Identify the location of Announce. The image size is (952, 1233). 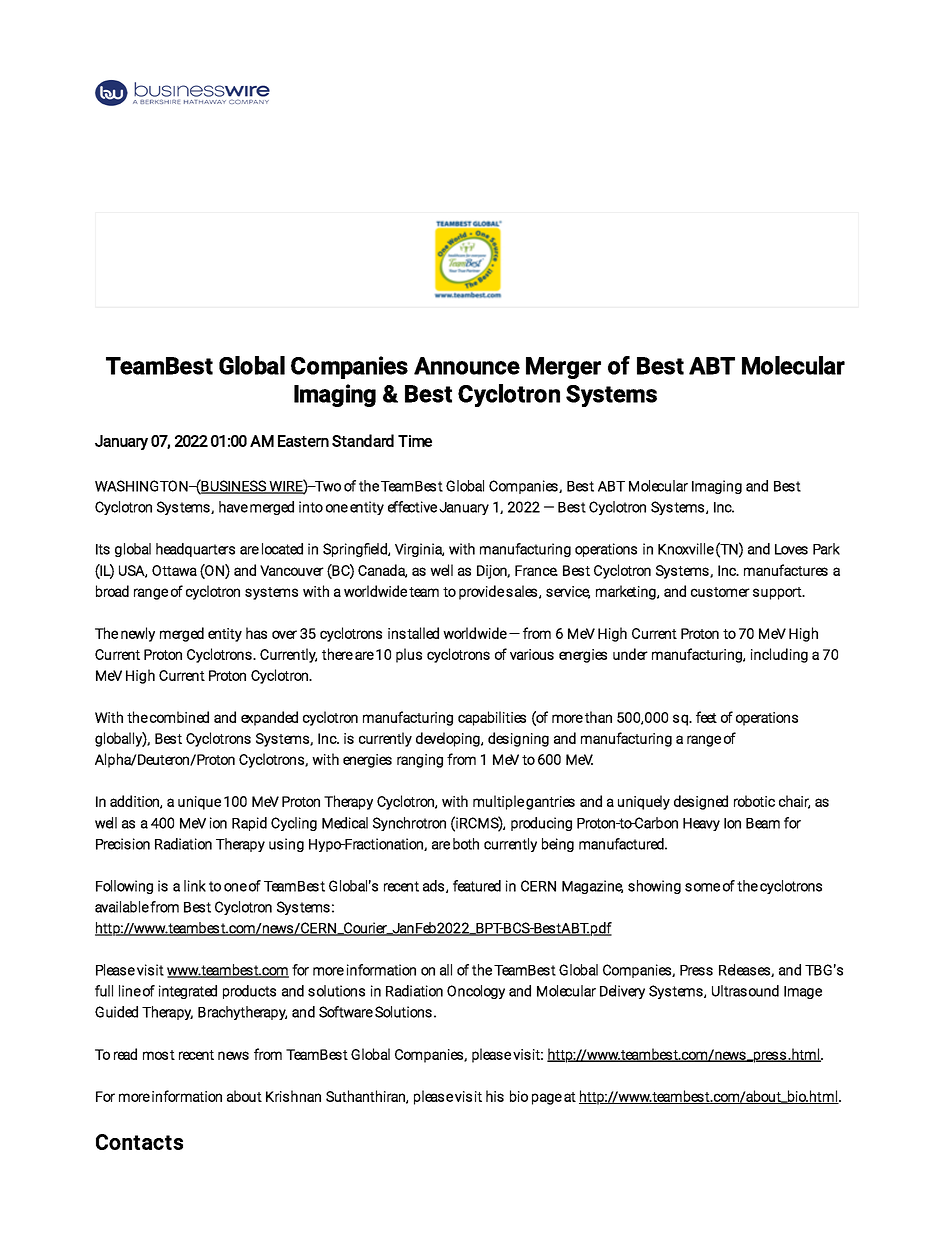
(467, 366).
